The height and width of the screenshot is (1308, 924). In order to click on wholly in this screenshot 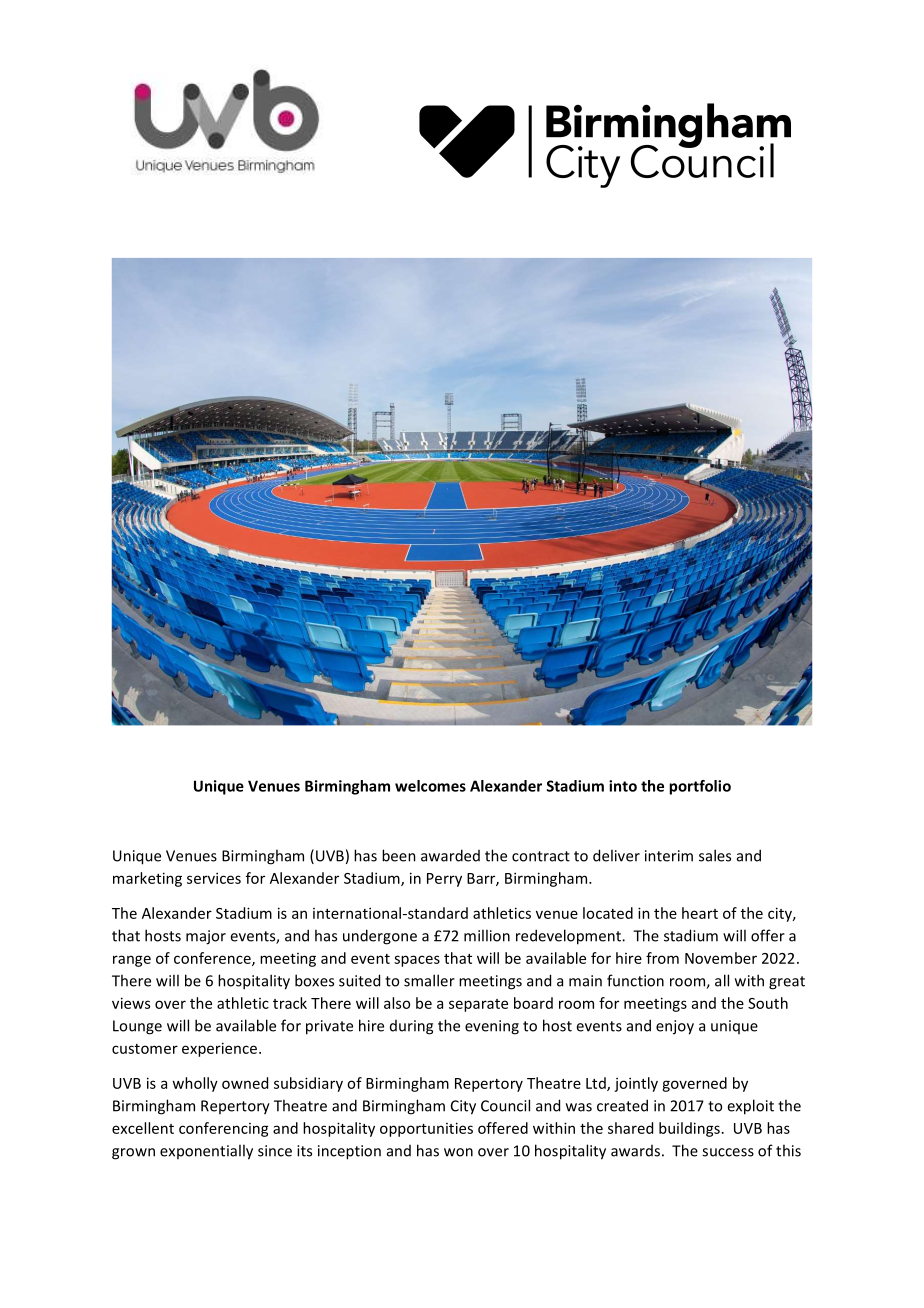, I will do `click(195, 1084)`.
